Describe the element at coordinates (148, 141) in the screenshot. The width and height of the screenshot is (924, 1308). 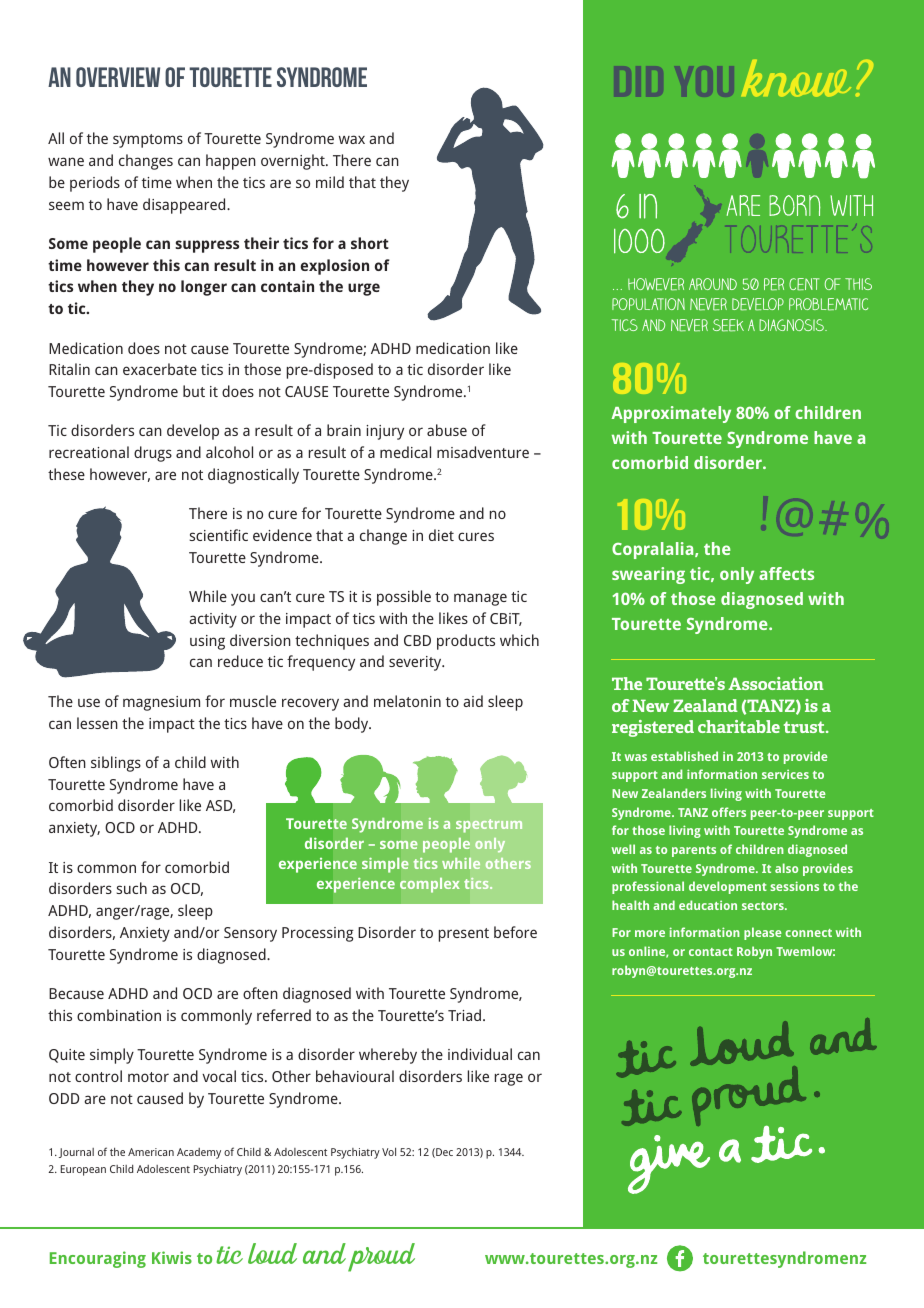
I see `symptoms` at that location.
